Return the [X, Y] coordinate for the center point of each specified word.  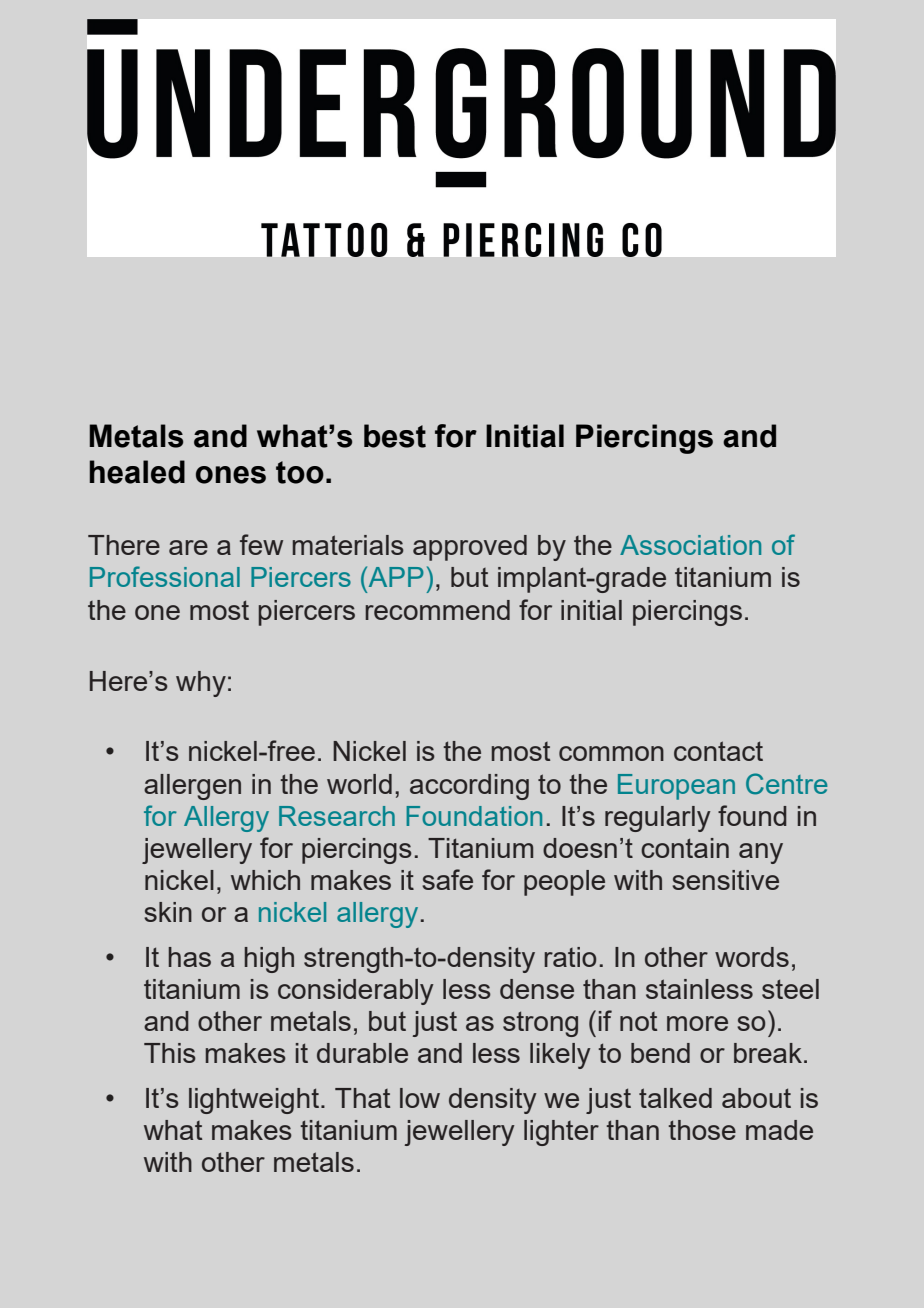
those [702, 1130]
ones [231, 475]
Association [690, 545]
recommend [437, 610]
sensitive [725, 880]
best [395, 436]
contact [718, 751]
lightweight [254, 1101]
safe [447, 879]
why [201, 684]
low [420, 1098]
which [265, 880]
